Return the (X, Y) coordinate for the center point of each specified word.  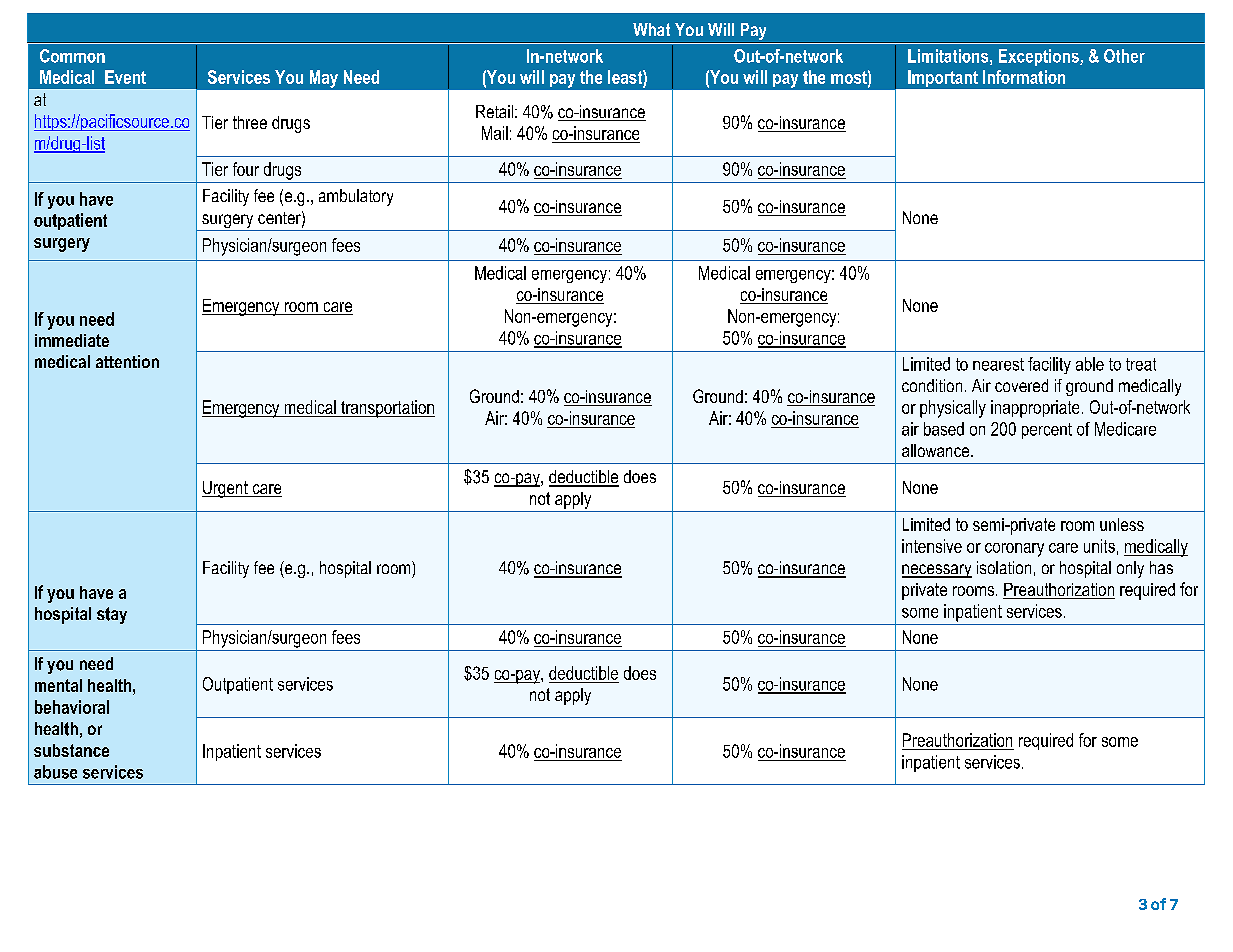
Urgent (226, 489)
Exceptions (1040, 57)
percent (1047, 431)
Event (125, 77)
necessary (937, 571)
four (246, 169)
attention (127, 361)
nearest (998, 364)
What (651, 29)
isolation (1004, 567)
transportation (387, 409)
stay (112, 615)
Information (1024, 77)
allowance (937, 450)
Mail (495, 133)
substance (71, 750)
